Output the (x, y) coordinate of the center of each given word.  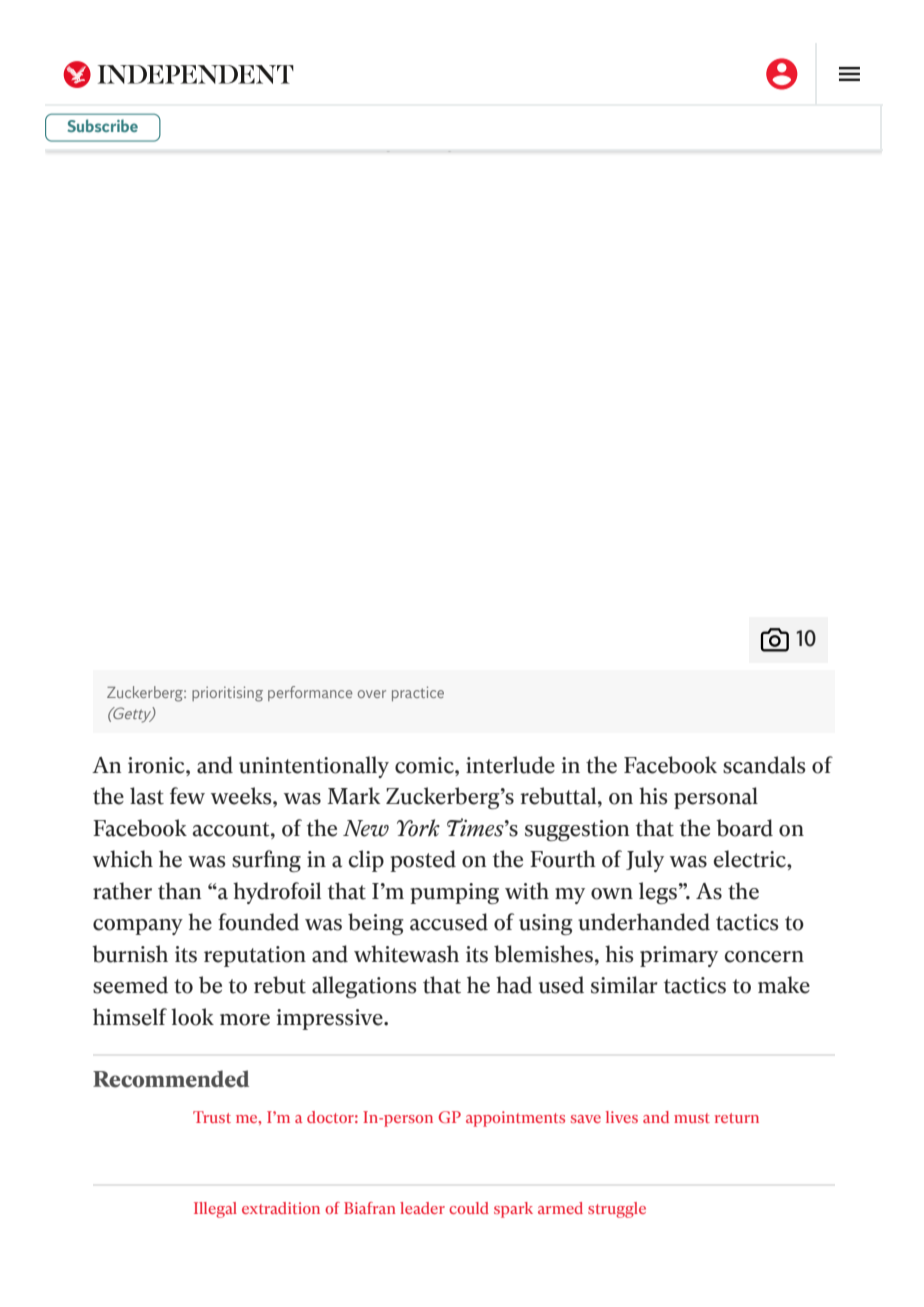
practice (418, 693)
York (418, 828)
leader (422, 1208)
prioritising (227, 694)
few (187, 796)
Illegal (215, 1210)
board (744, 828)
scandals (764, 765)
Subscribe (102, 125)
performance (310, 693)
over (372, 694)
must (692, 1118)
